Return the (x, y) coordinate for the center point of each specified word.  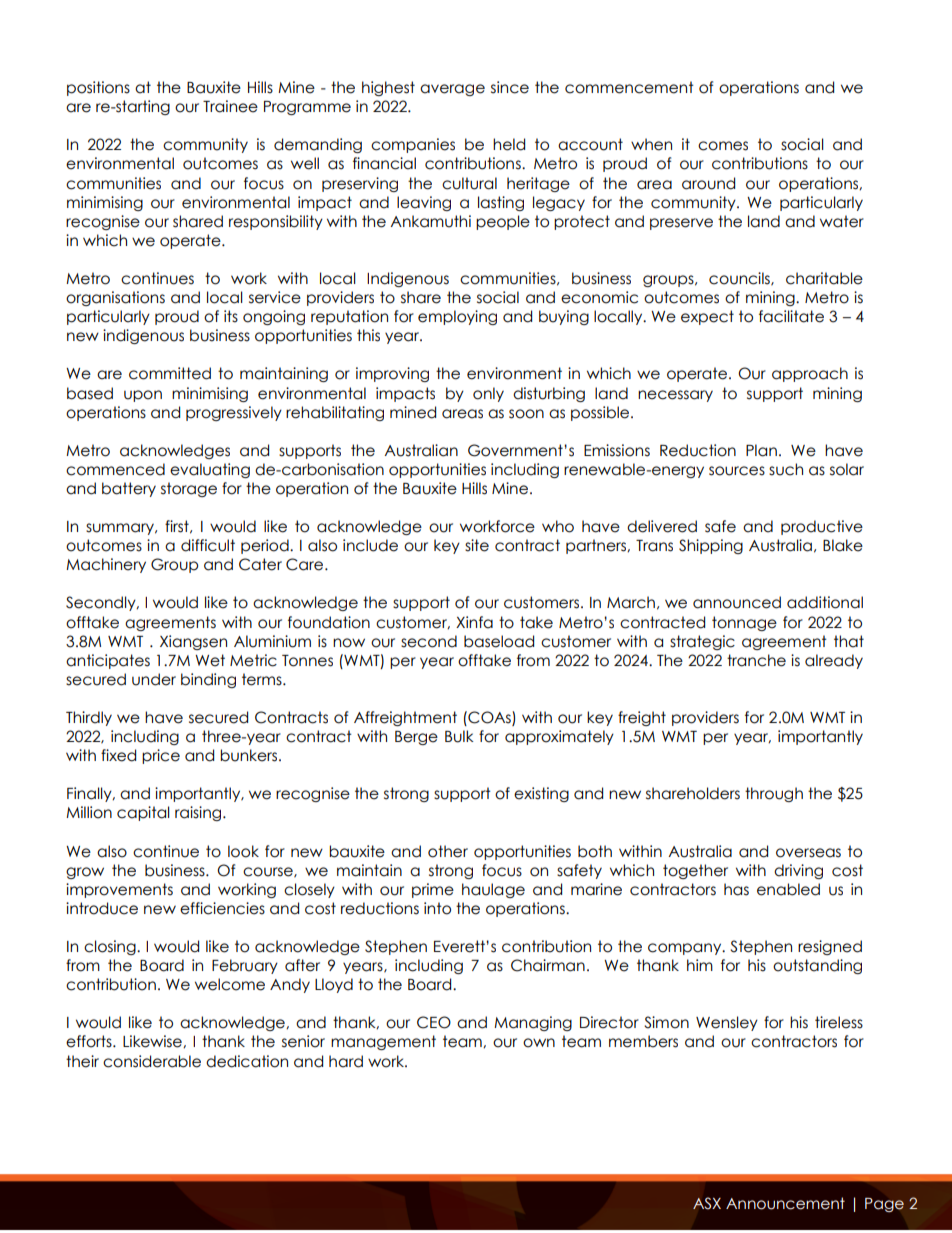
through (774, 794)
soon (526, 414)
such (786, 469)
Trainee (230, 106)
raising (199, 813)
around (708, 183)
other (448, 851)
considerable (152, 1061)
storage (189, 489)
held (509, 144)
